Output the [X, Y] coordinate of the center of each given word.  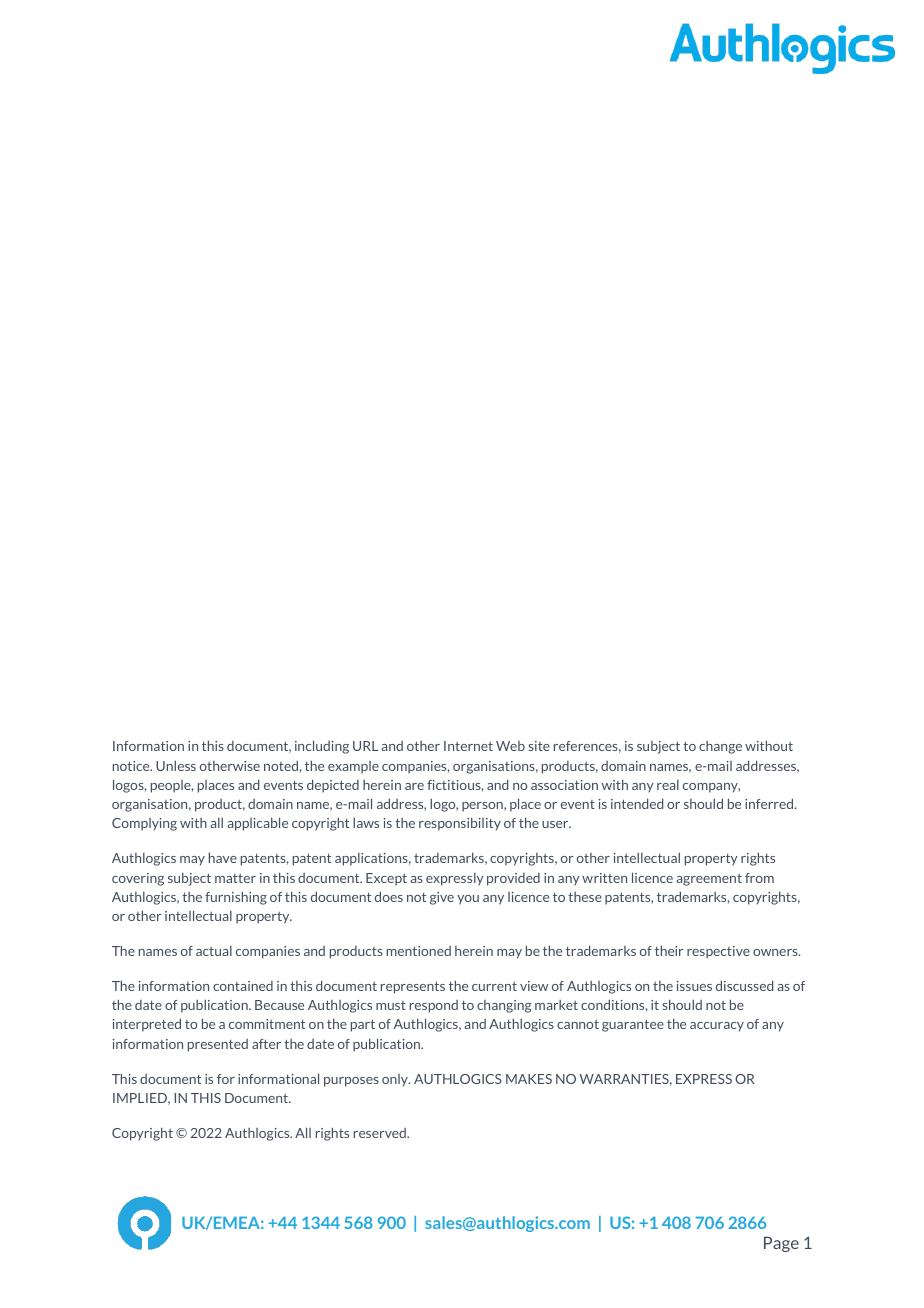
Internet [468, 746]
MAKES [529, 1079]
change [720, 747]
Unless [176, 765]
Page [781, 1244]
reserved [381, 1133]
